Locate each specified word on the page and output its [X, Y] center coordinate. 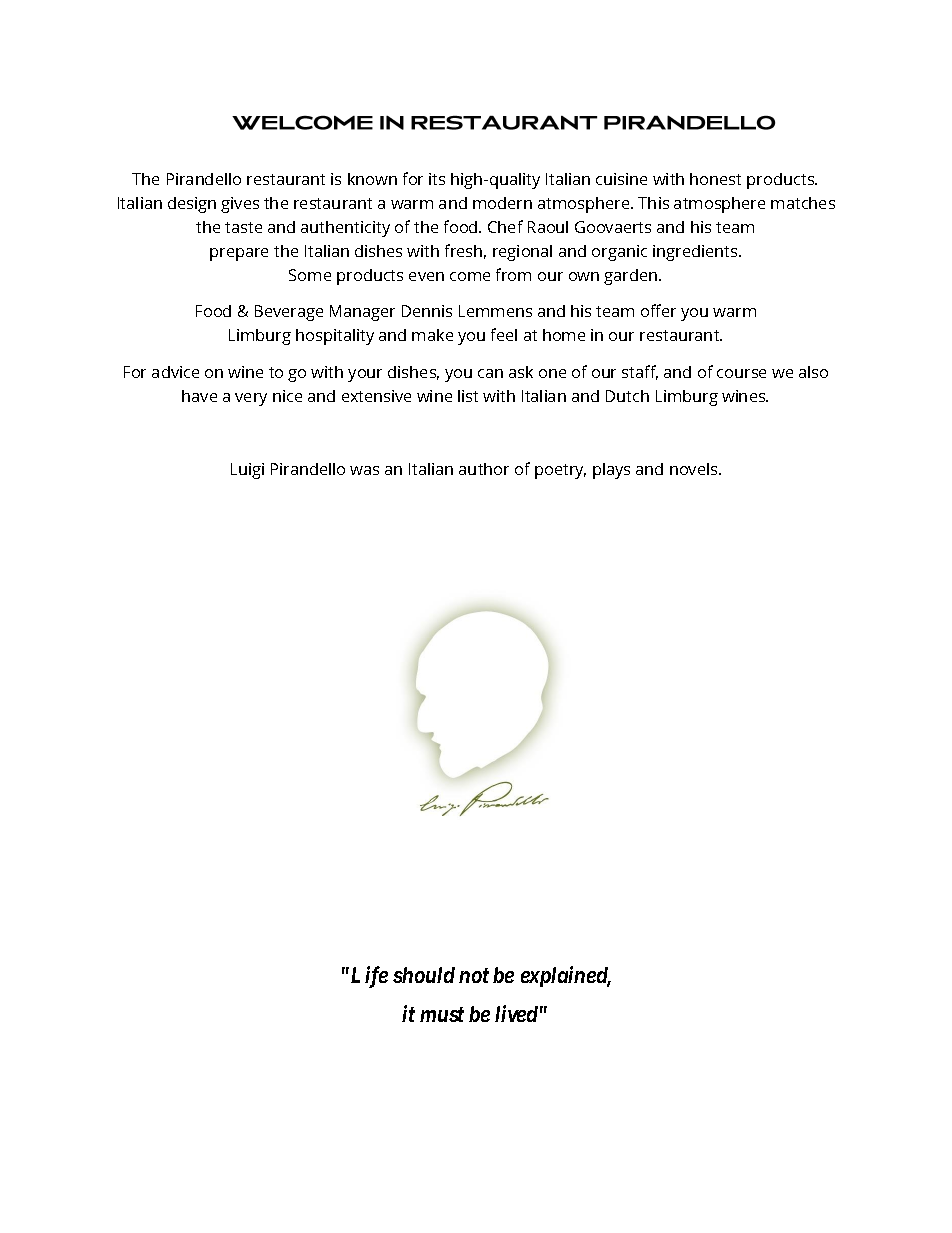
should [424, 975]
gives [240, 205]
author [484, 469]
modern [502, 203]
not [474, 975]
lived [516, 1013]
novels [695, 469]
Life [369, 977]
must [442, 1014]
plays [611, 471]
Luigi [247, 471]
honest [715, 179]
